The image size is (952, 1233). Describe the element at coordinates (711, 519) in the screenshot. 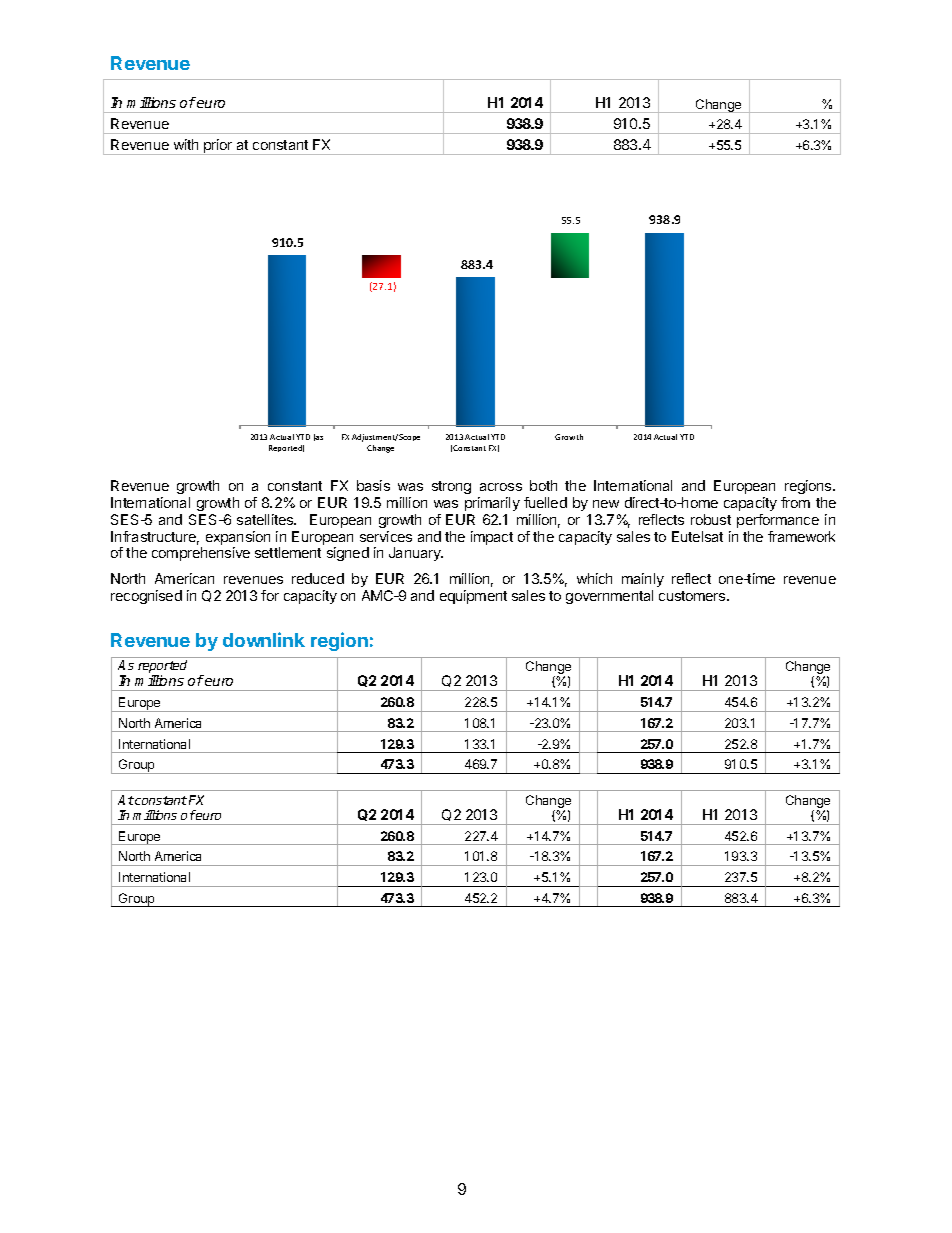

I see `robust` at that location.
